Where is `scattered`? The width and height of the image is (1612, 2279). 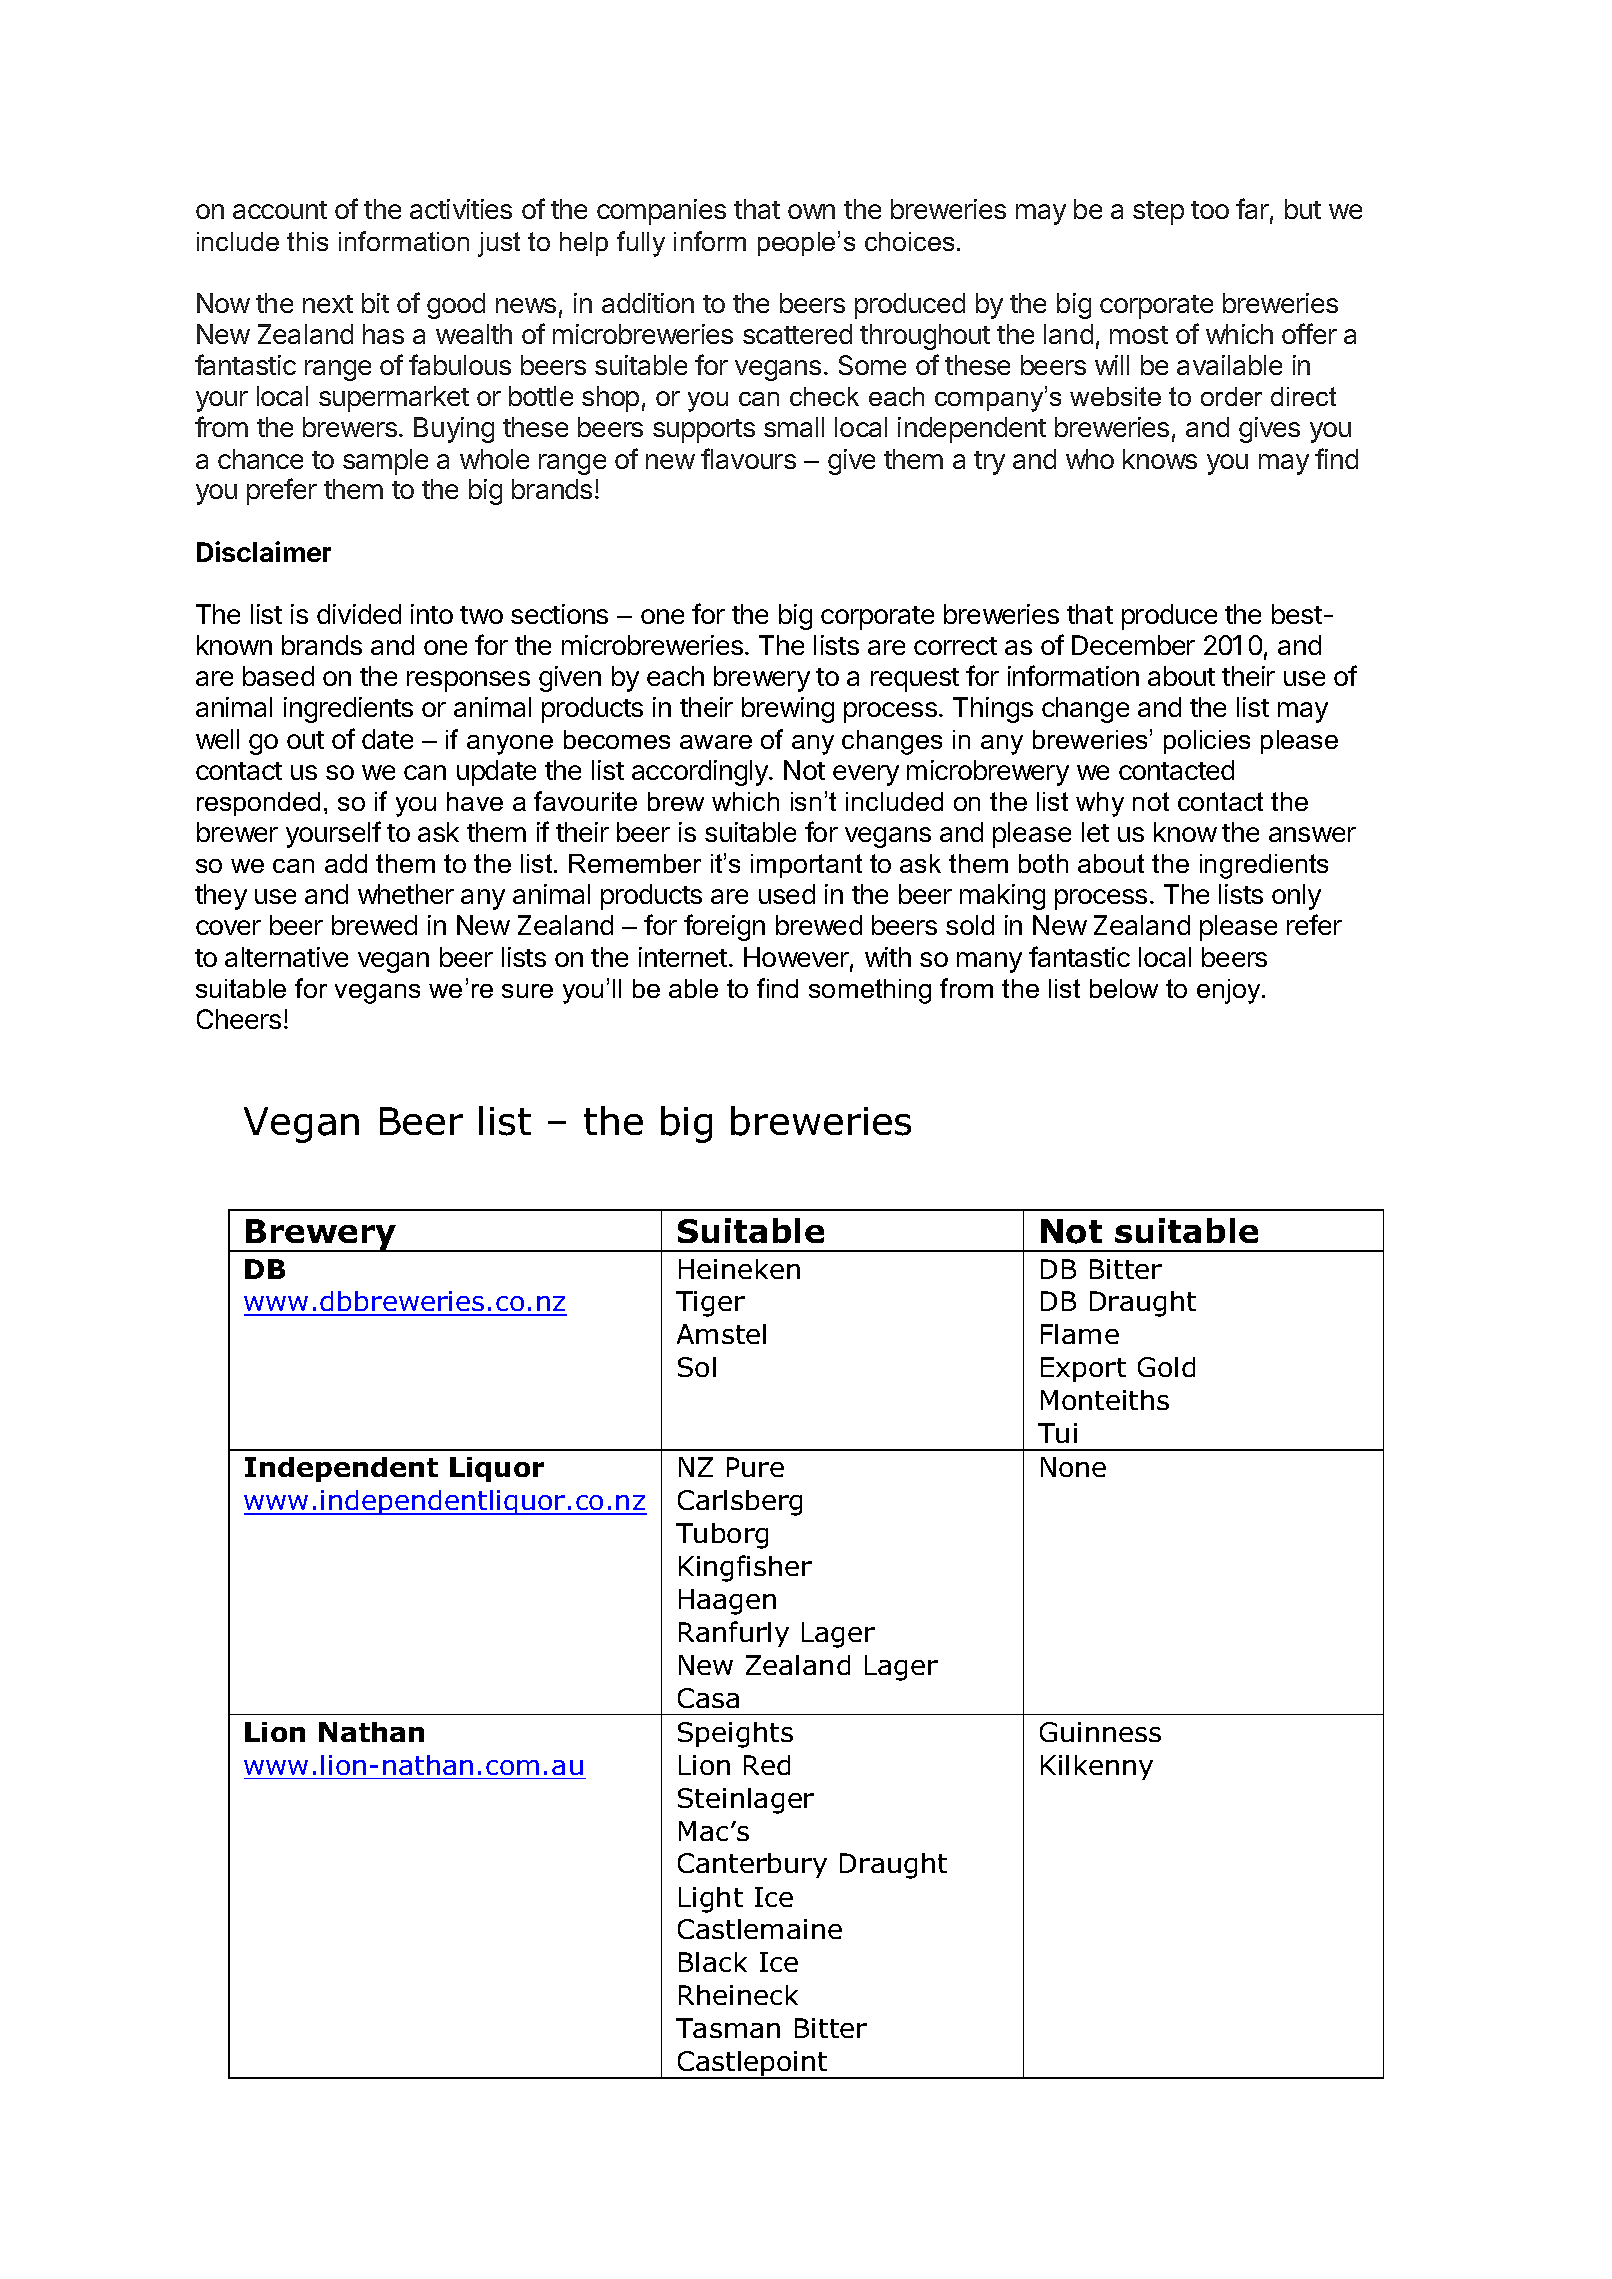
scattered is located at coordinates (797, 334).
